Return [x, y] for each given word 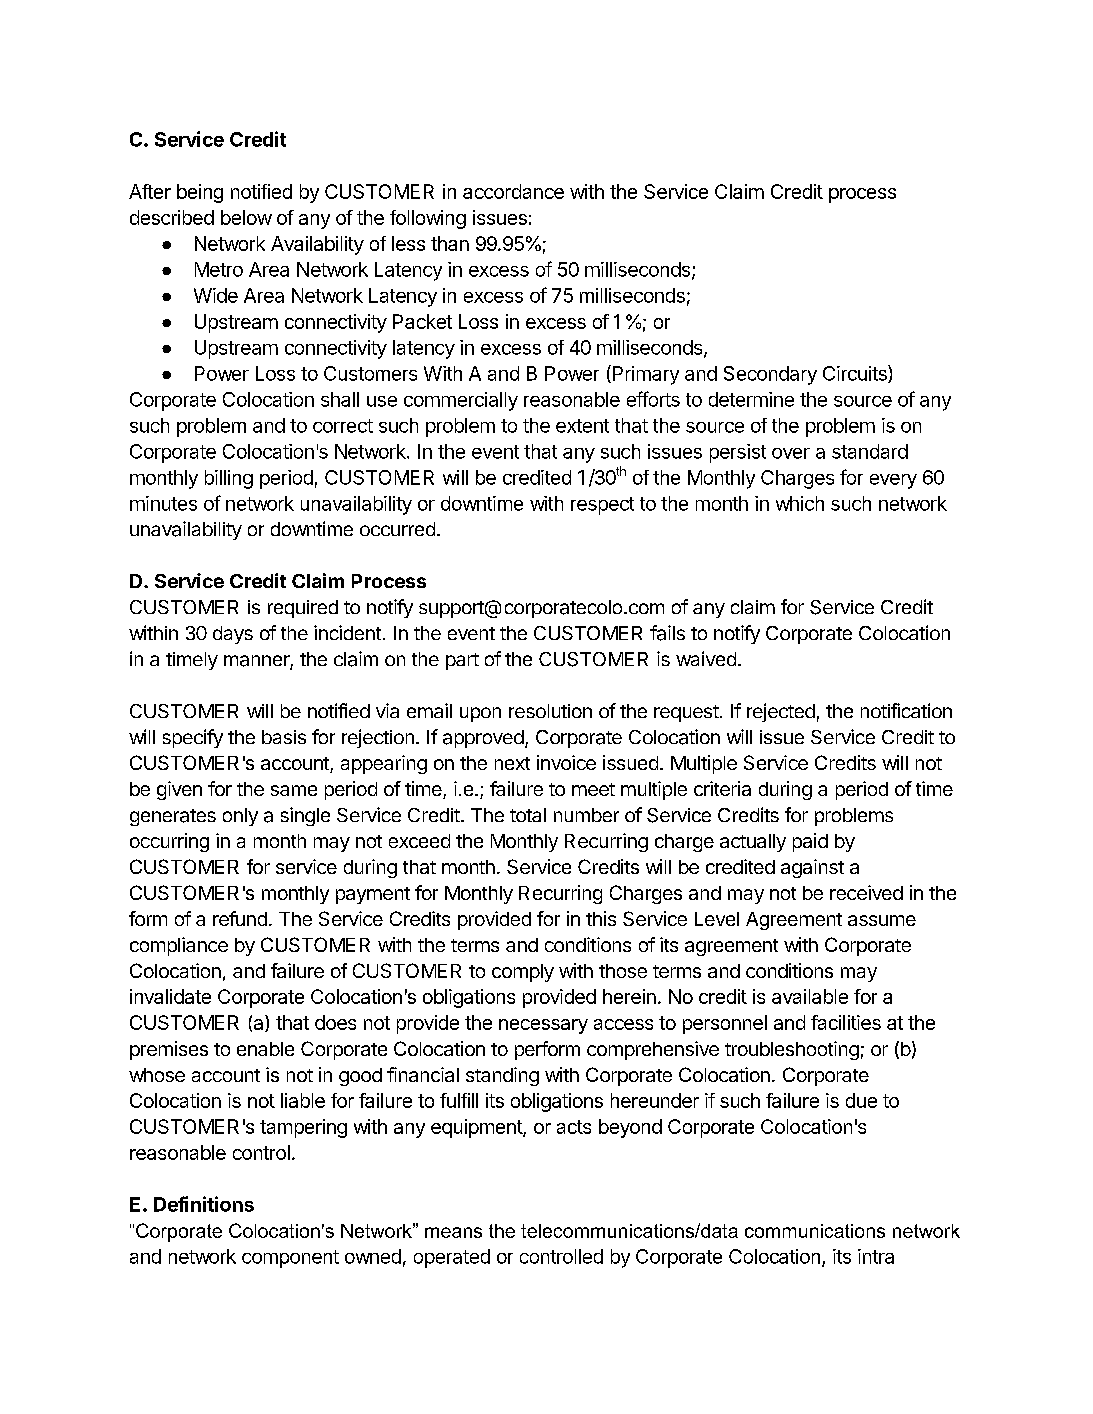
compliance [179, 946]
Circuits [856, 374]
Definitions [204, 1204]
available [810, 996]
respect [602, 506]
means [453, 1232]
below [246, 217]
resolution [550, 711]
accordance [513, 191]
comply [523, 973]
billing [229, 479]
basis [284, 737]
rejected [781, 712]
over [791, 453]
